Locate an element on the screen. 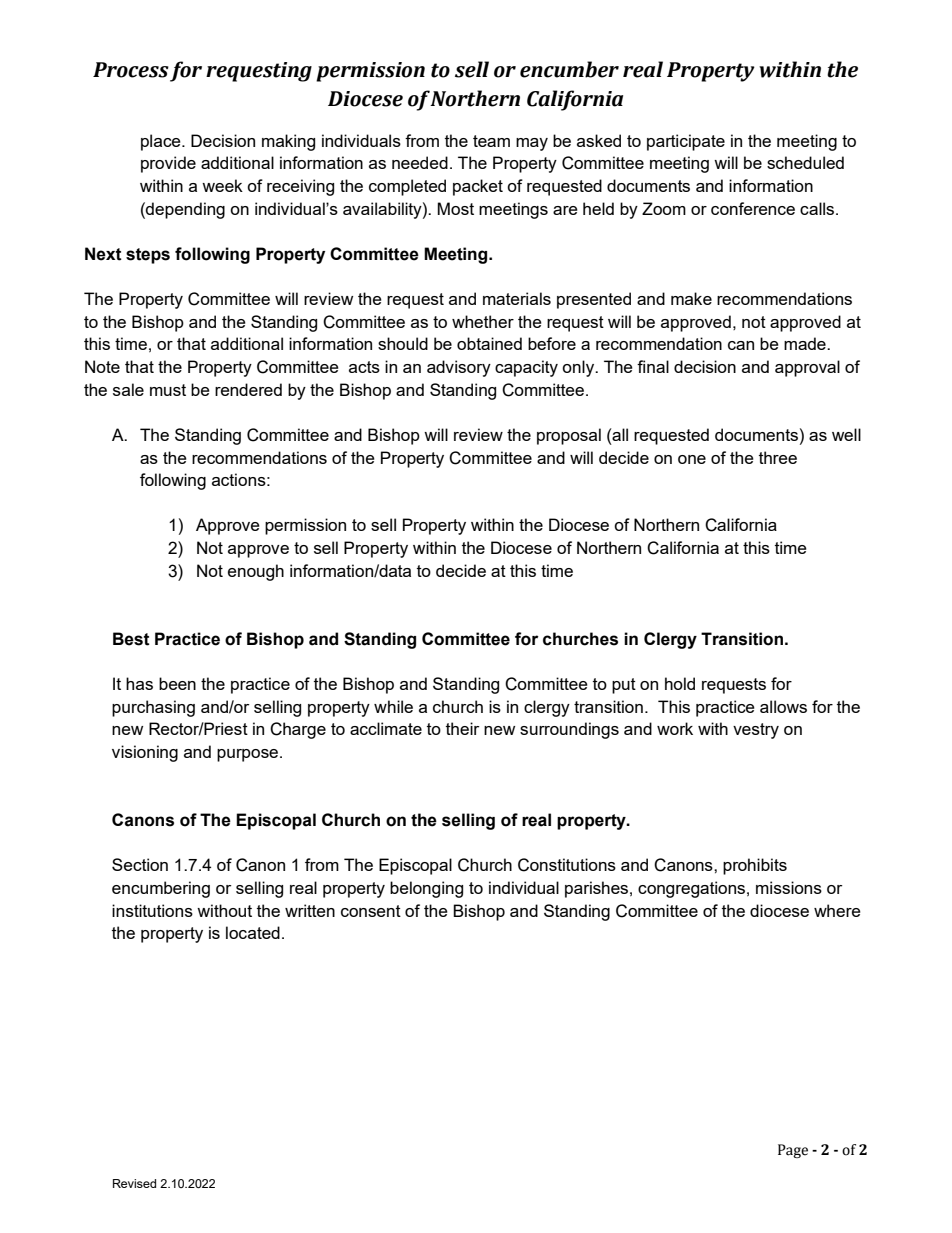  must is located at coordinates (168, 390).
